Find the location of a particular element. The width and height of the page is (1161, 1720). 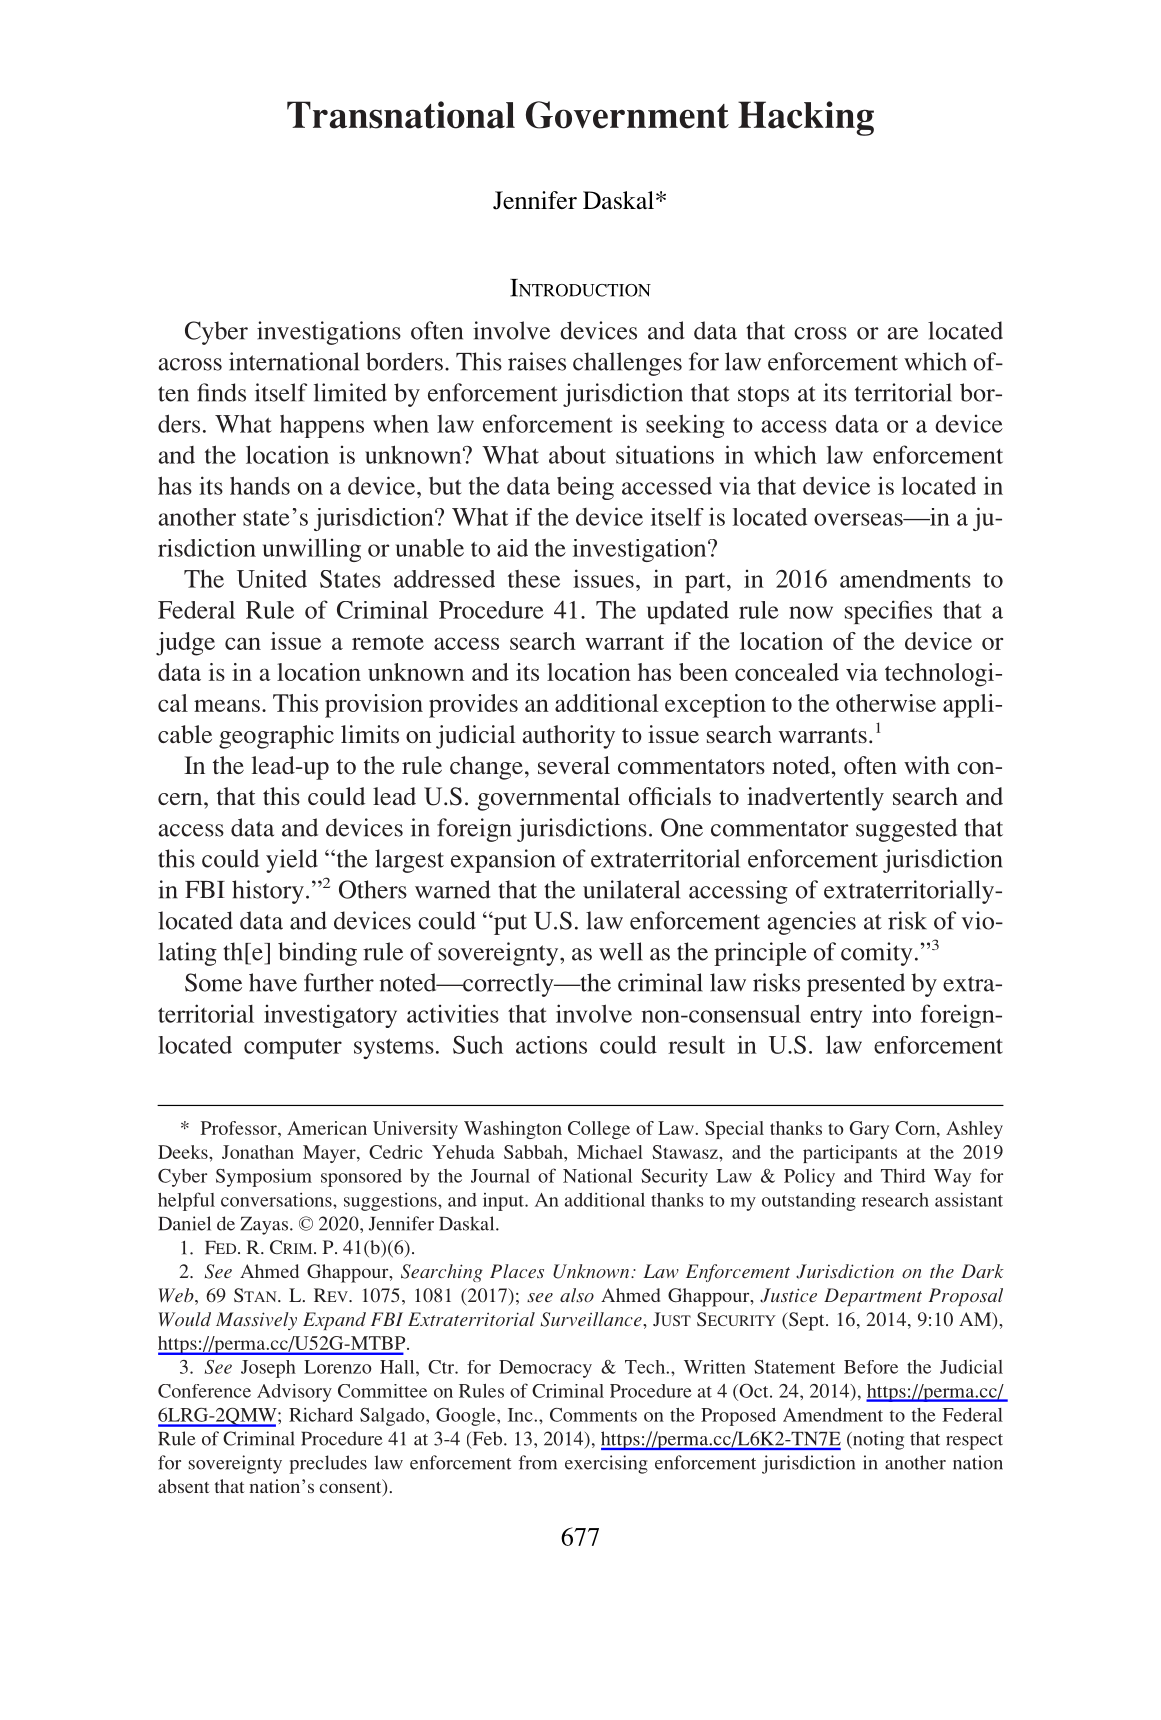

are is located at coordinates (902, 333).
